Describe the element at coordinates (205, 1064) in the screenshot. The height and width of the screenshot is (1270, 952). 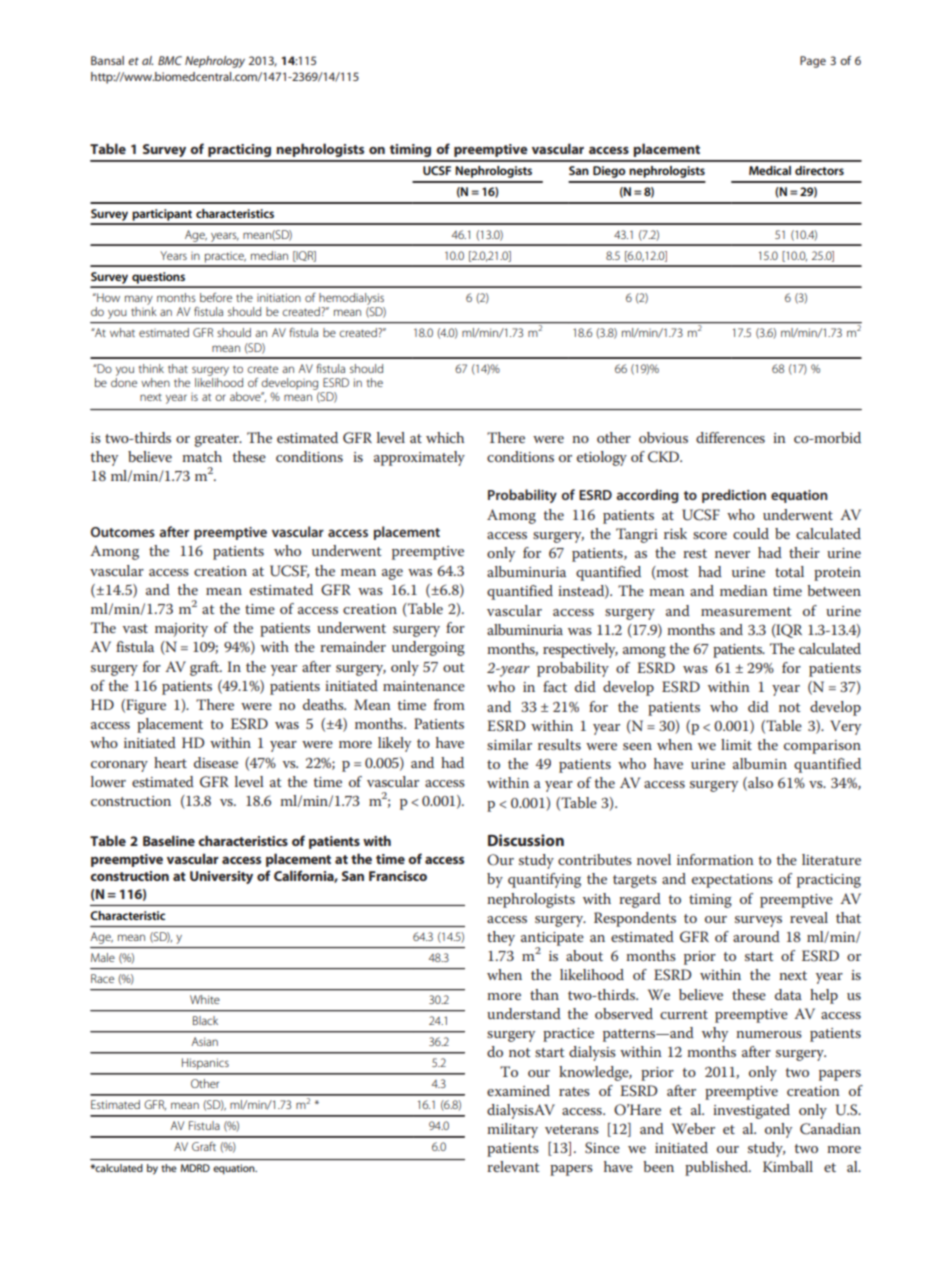
I see `Hispanics` at that location.
